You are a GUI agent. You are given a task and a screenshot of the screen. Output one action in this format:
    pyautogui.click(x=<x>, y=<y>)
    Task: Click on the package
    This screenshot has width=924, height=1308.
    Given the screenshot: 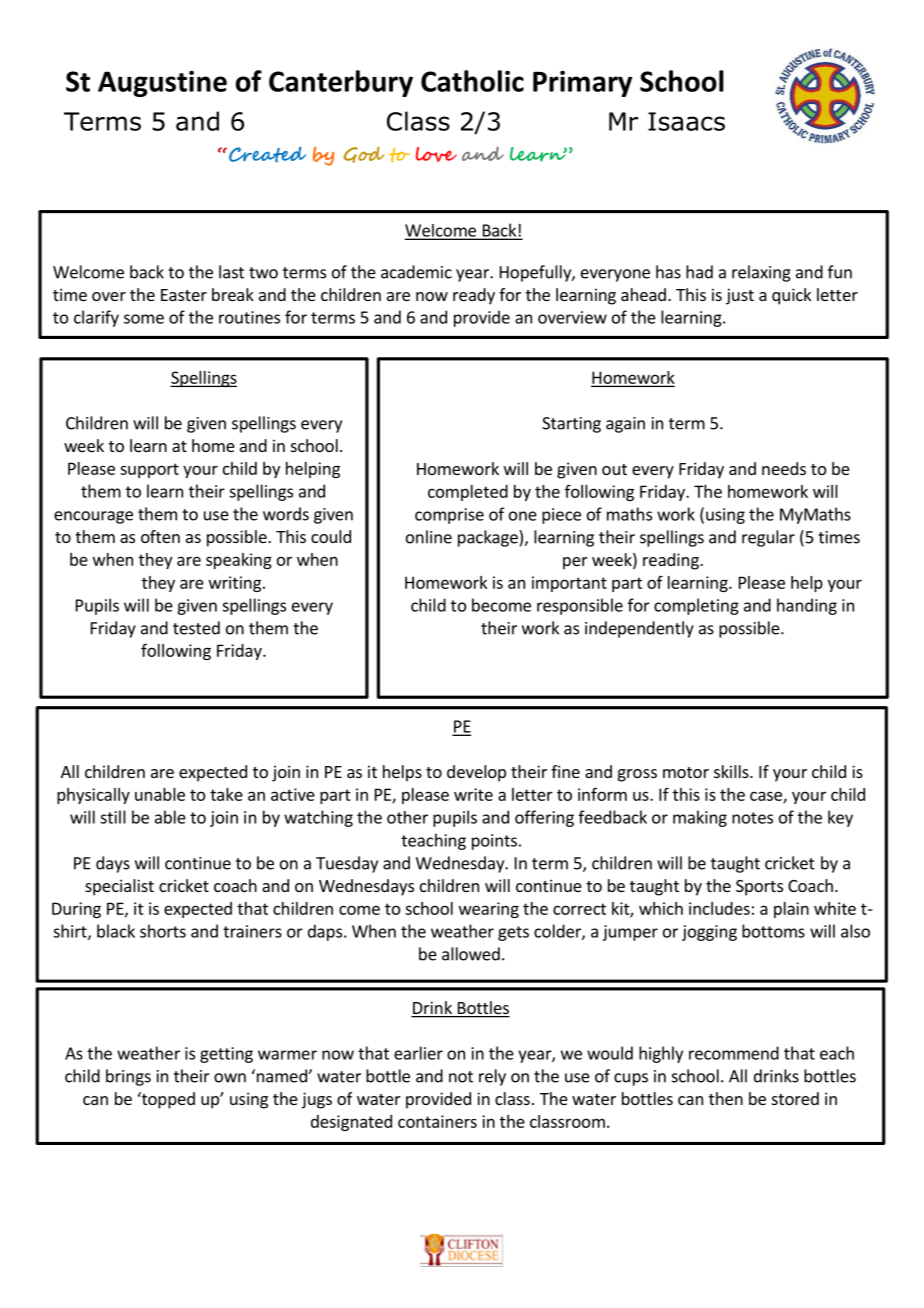 What is the action you would take?
    pyautogui.click(x=489, y=538)
